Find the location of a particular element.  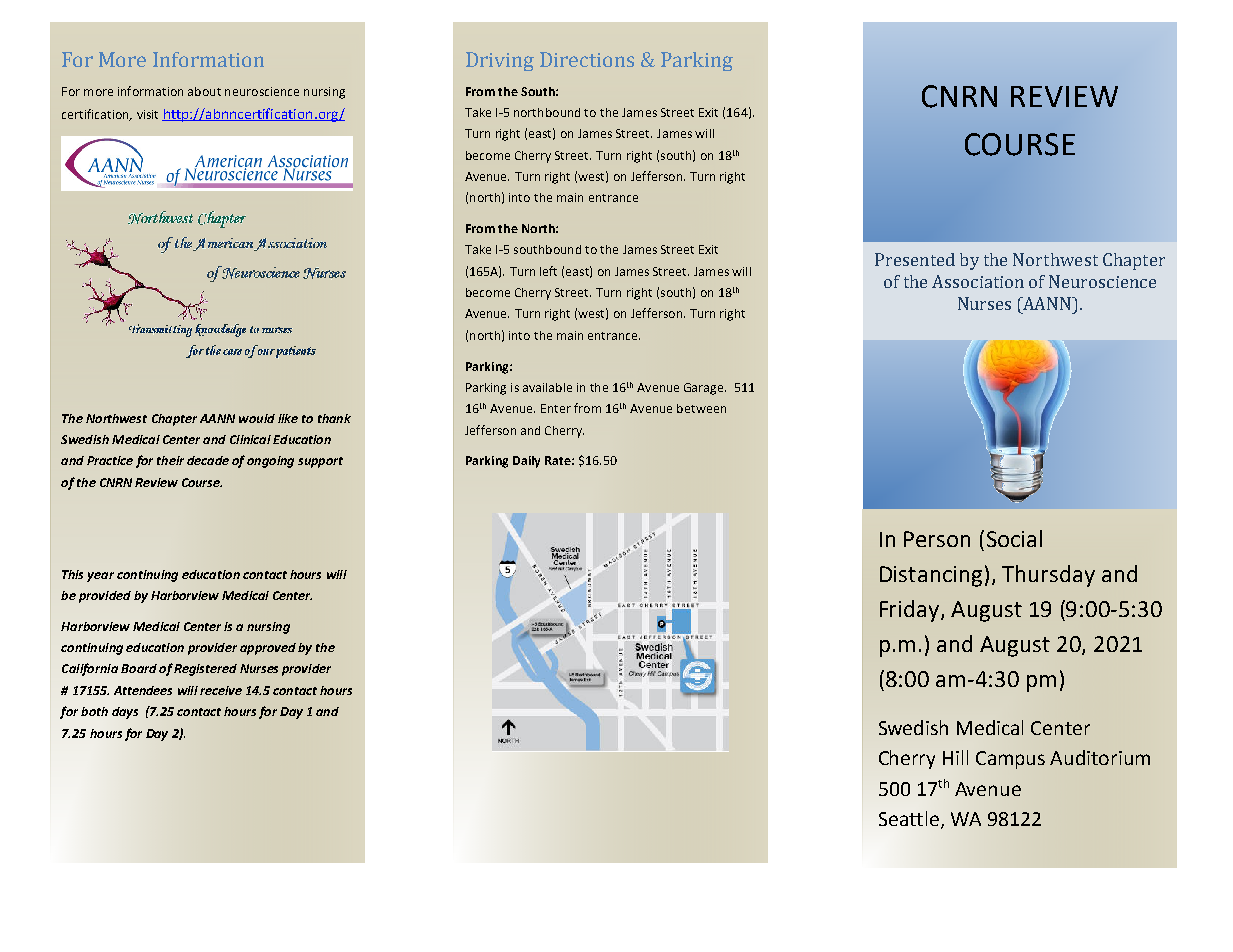

Friday is located at coordinates (911, 611).
